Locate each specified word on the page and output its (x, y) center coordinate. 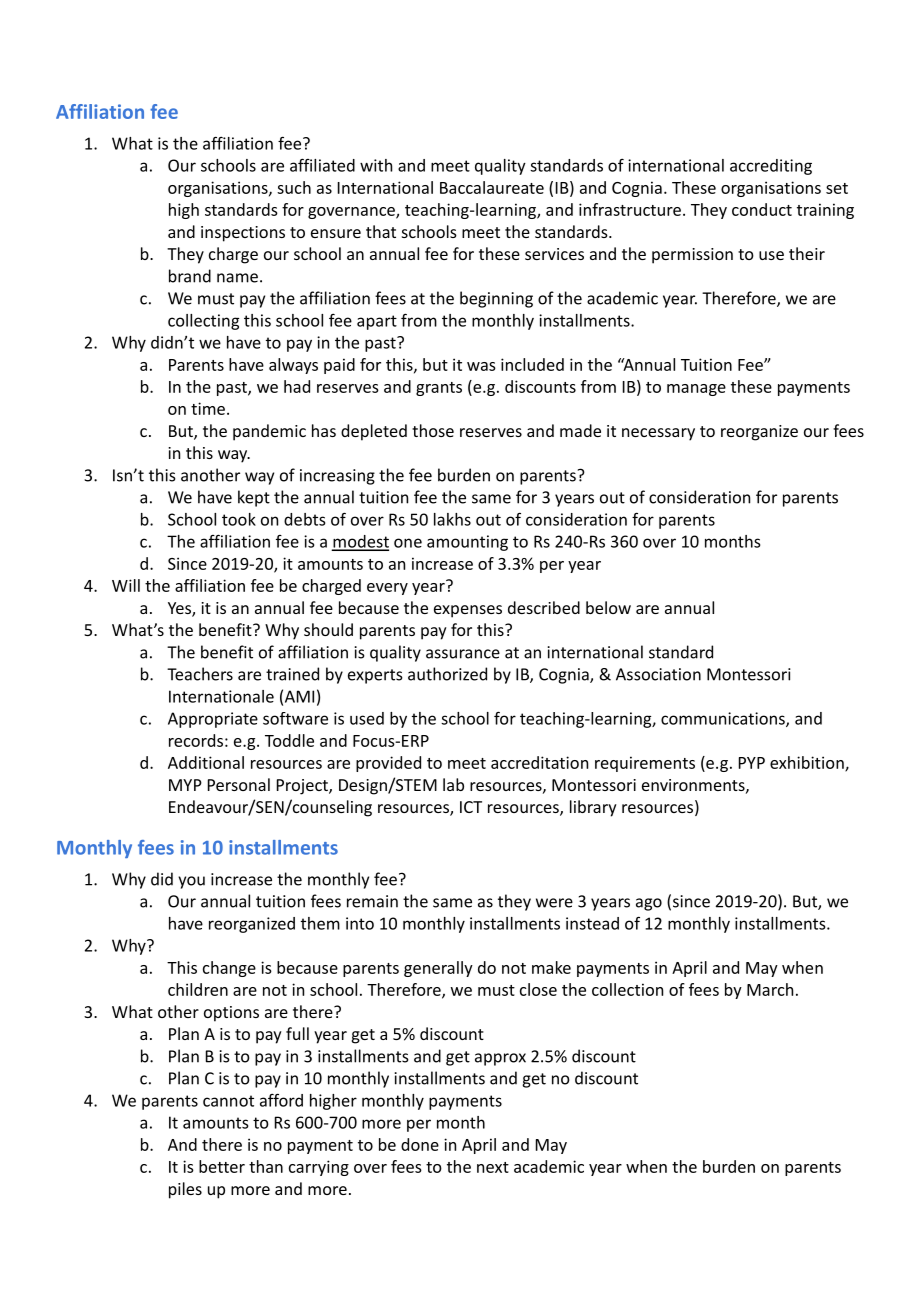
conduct (762, 209)
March (770, 989)
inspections (243, 234)
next (493, 1167)
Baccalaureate (492, 187)
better (222, 1166)
